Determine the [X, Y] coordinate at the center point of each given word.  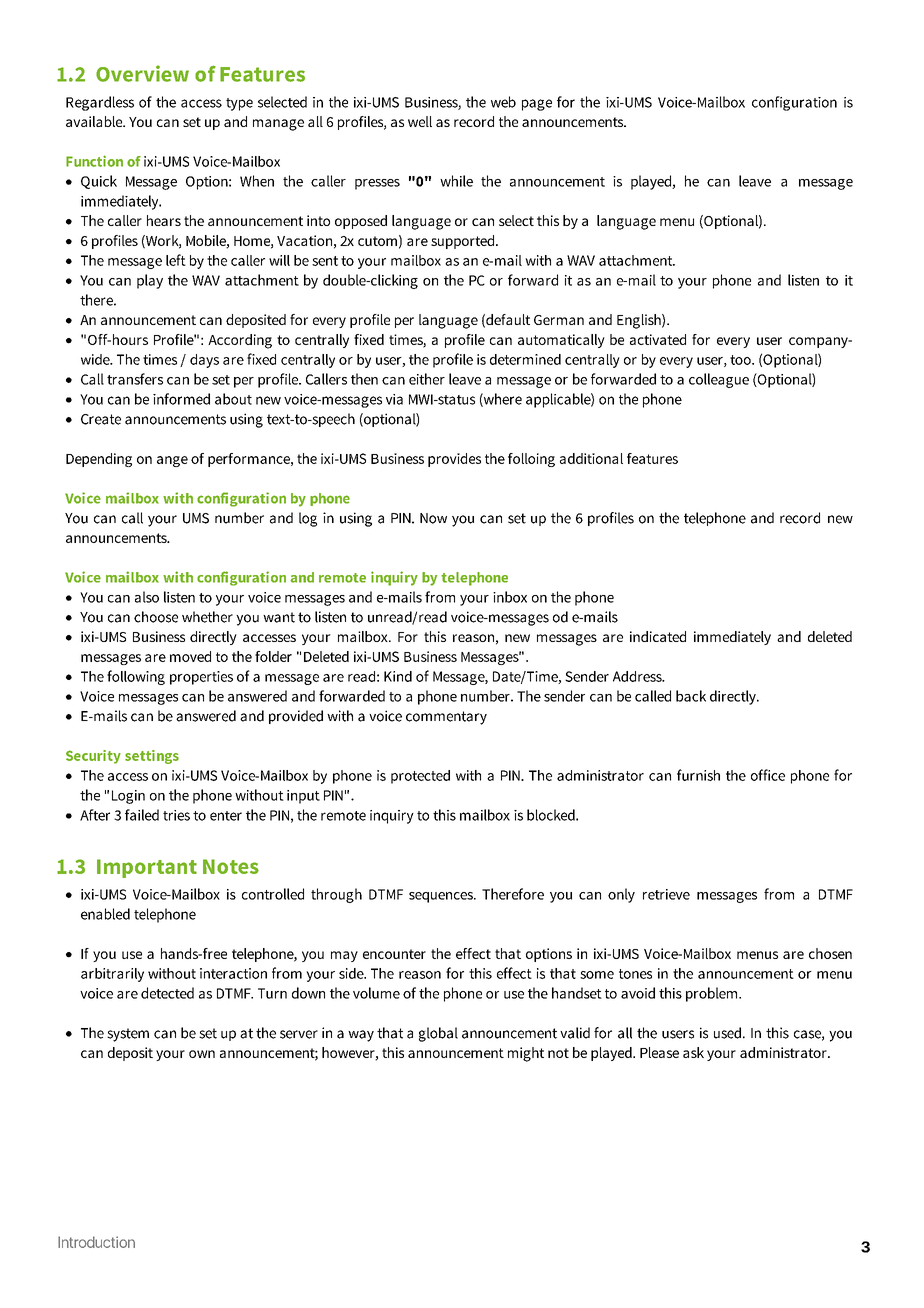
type [239, 104]
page [537, 105]
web [503, 102]
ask [693, 1052]
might [526, 1054]
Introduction [96, 1242]
